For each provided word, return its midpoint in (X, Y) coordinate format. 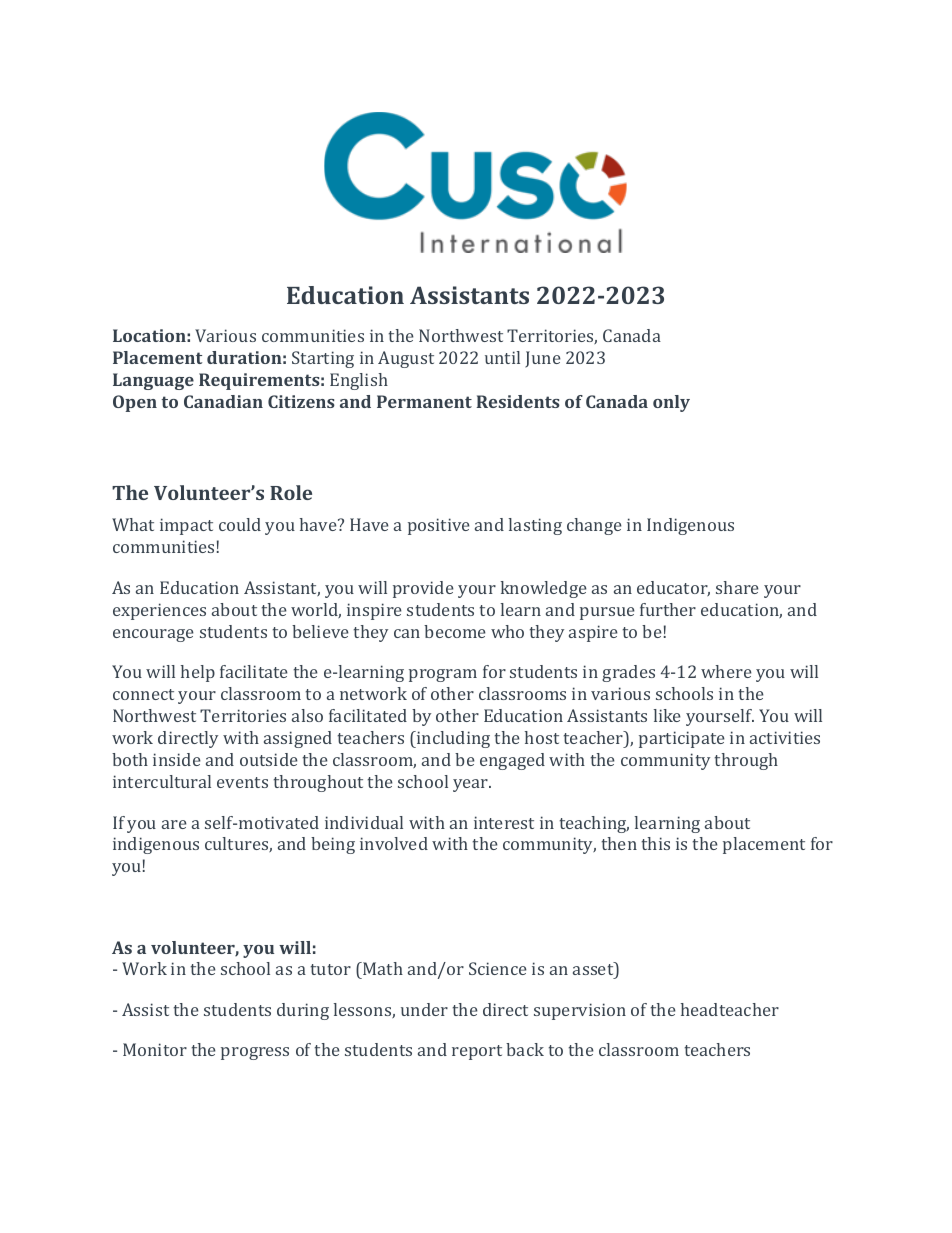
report (477, 1052)
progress (255, 1053)
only (671, 403)
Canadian (223, 401)
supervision (580, 1011)
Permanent (424, 401)
